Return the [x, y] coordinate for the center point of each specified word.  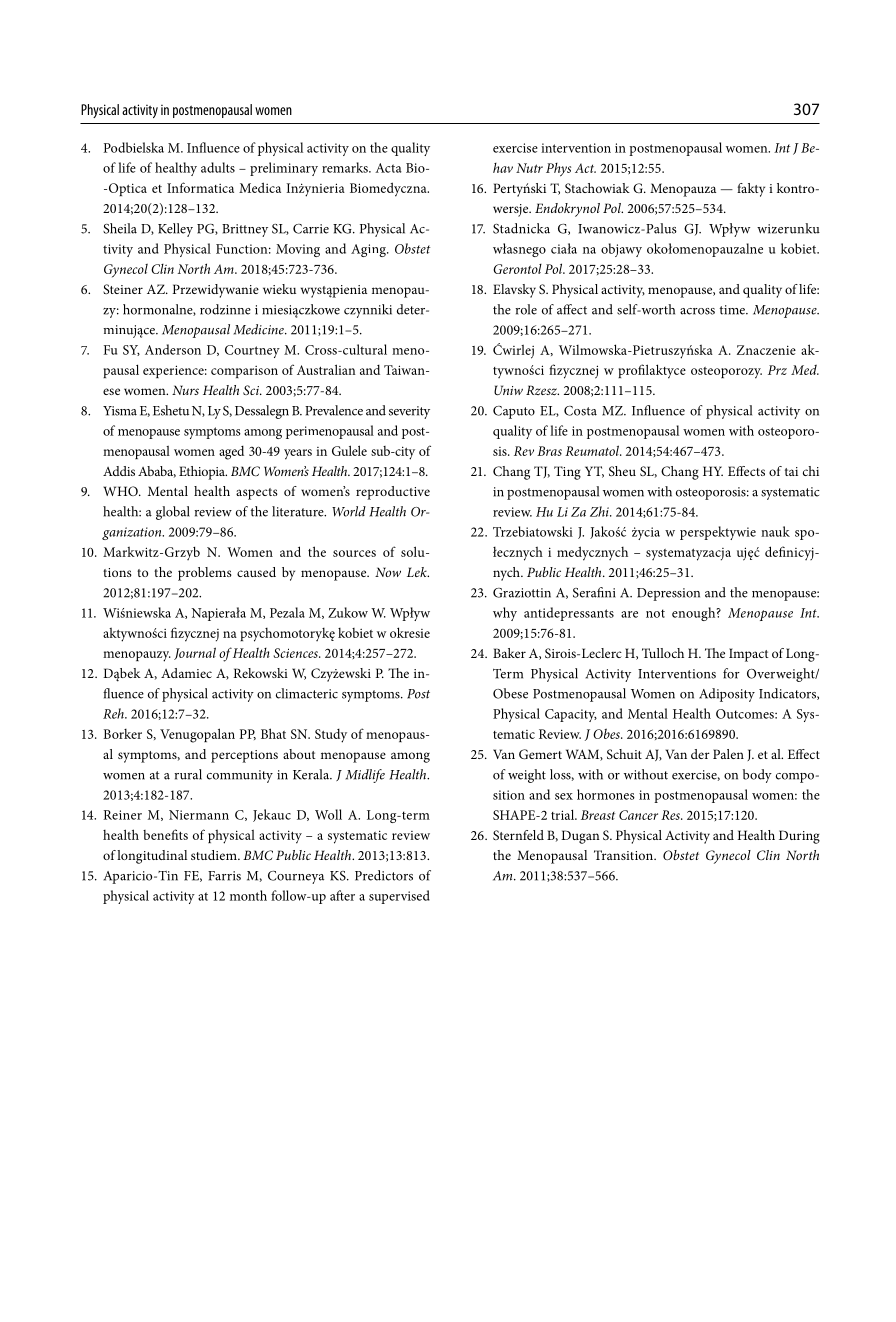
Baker [509, 653]
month [248, 895]
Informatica [200, 187]
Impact [749, 655]
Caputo [514, 412]
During [799, 837]
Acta [388, 168]
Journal [195, 653]
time [733, 310]
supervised [399, 897]
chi [811, 471]
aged [231, 453]
